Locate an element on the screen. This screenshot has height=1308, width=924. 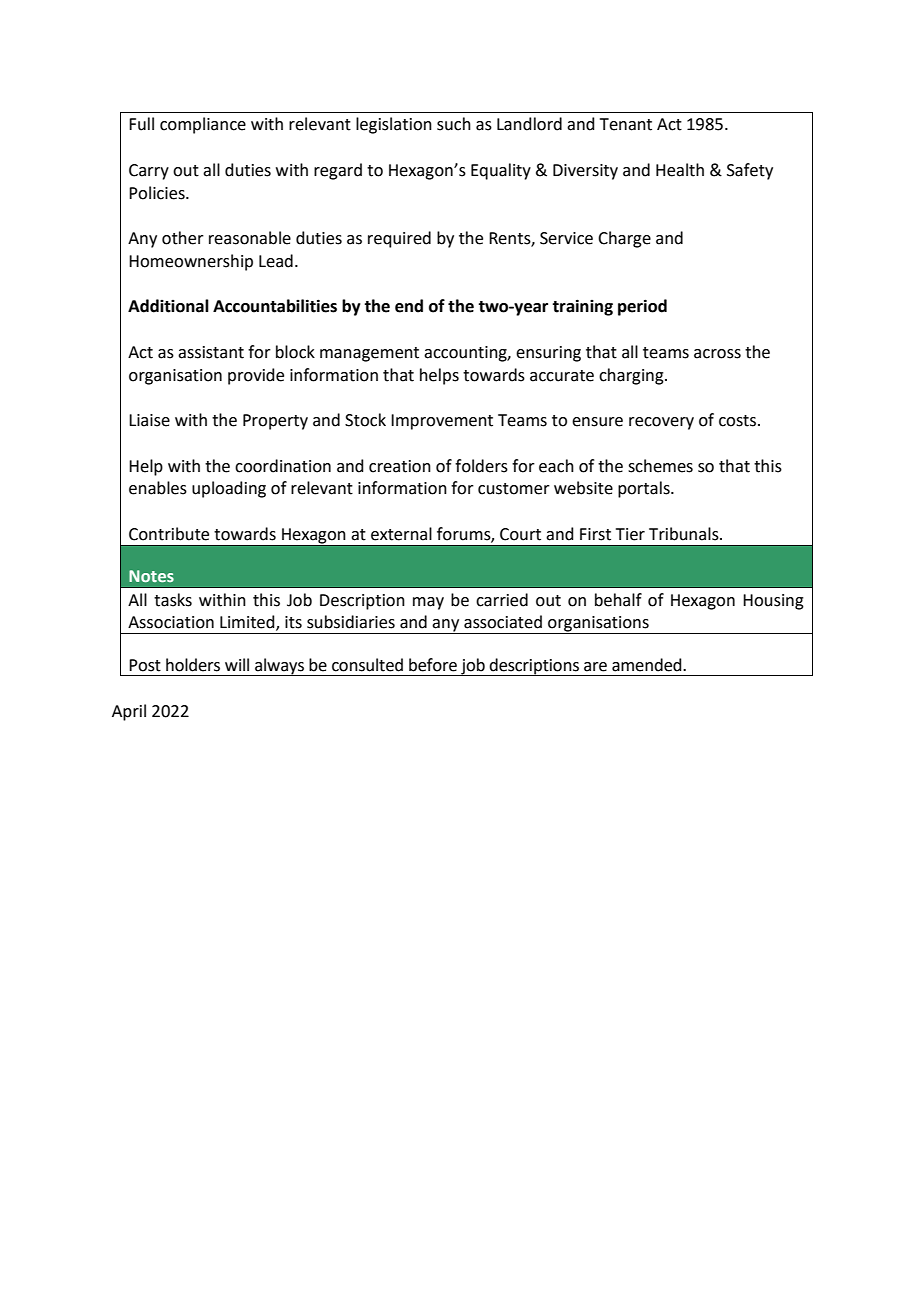
recovery is located at coordinates (661, 423).
